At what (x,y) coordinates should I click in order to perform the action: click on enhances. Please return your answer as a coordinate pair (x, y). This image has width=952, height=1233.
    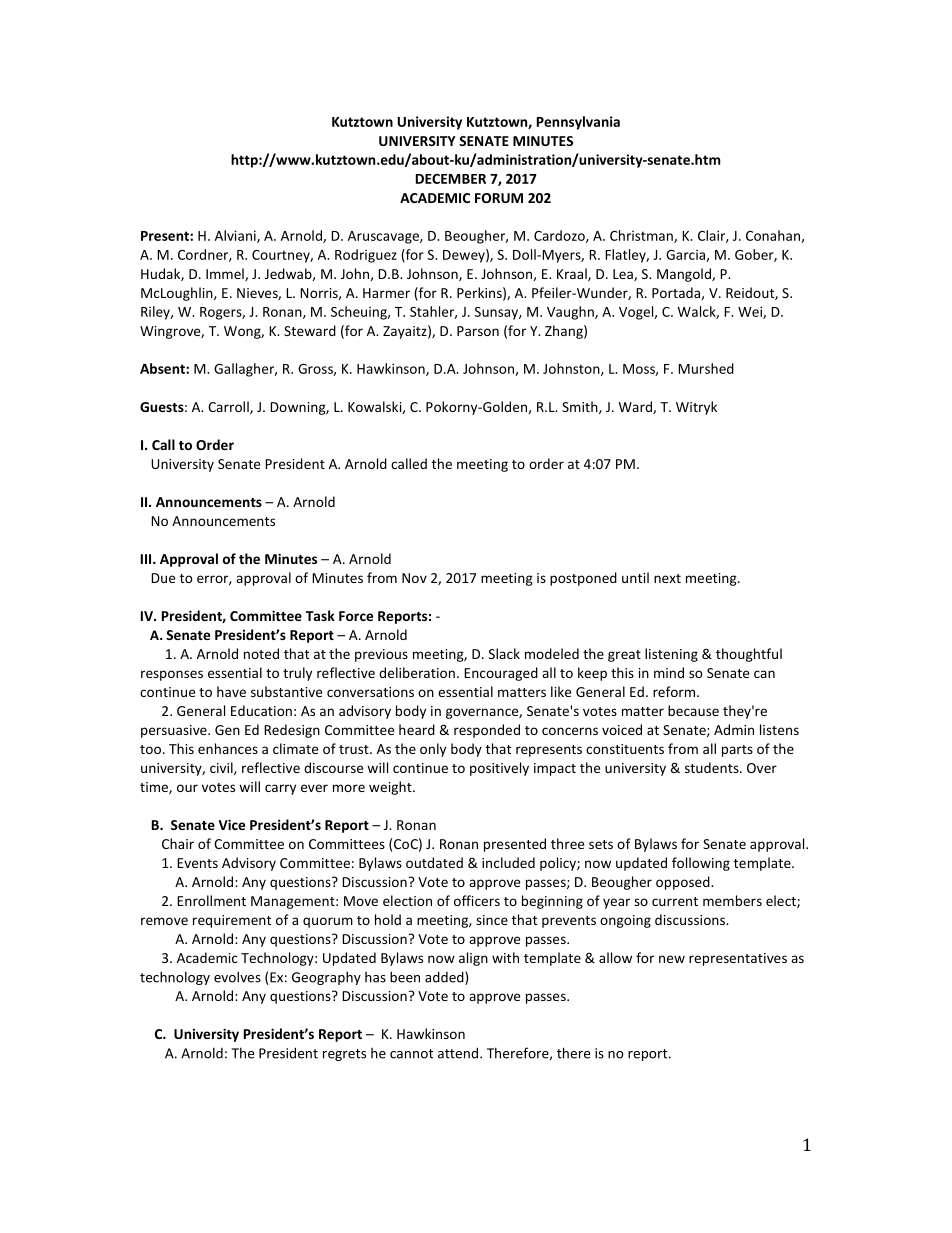
    Looking at the image, I should click on (228, 748).
